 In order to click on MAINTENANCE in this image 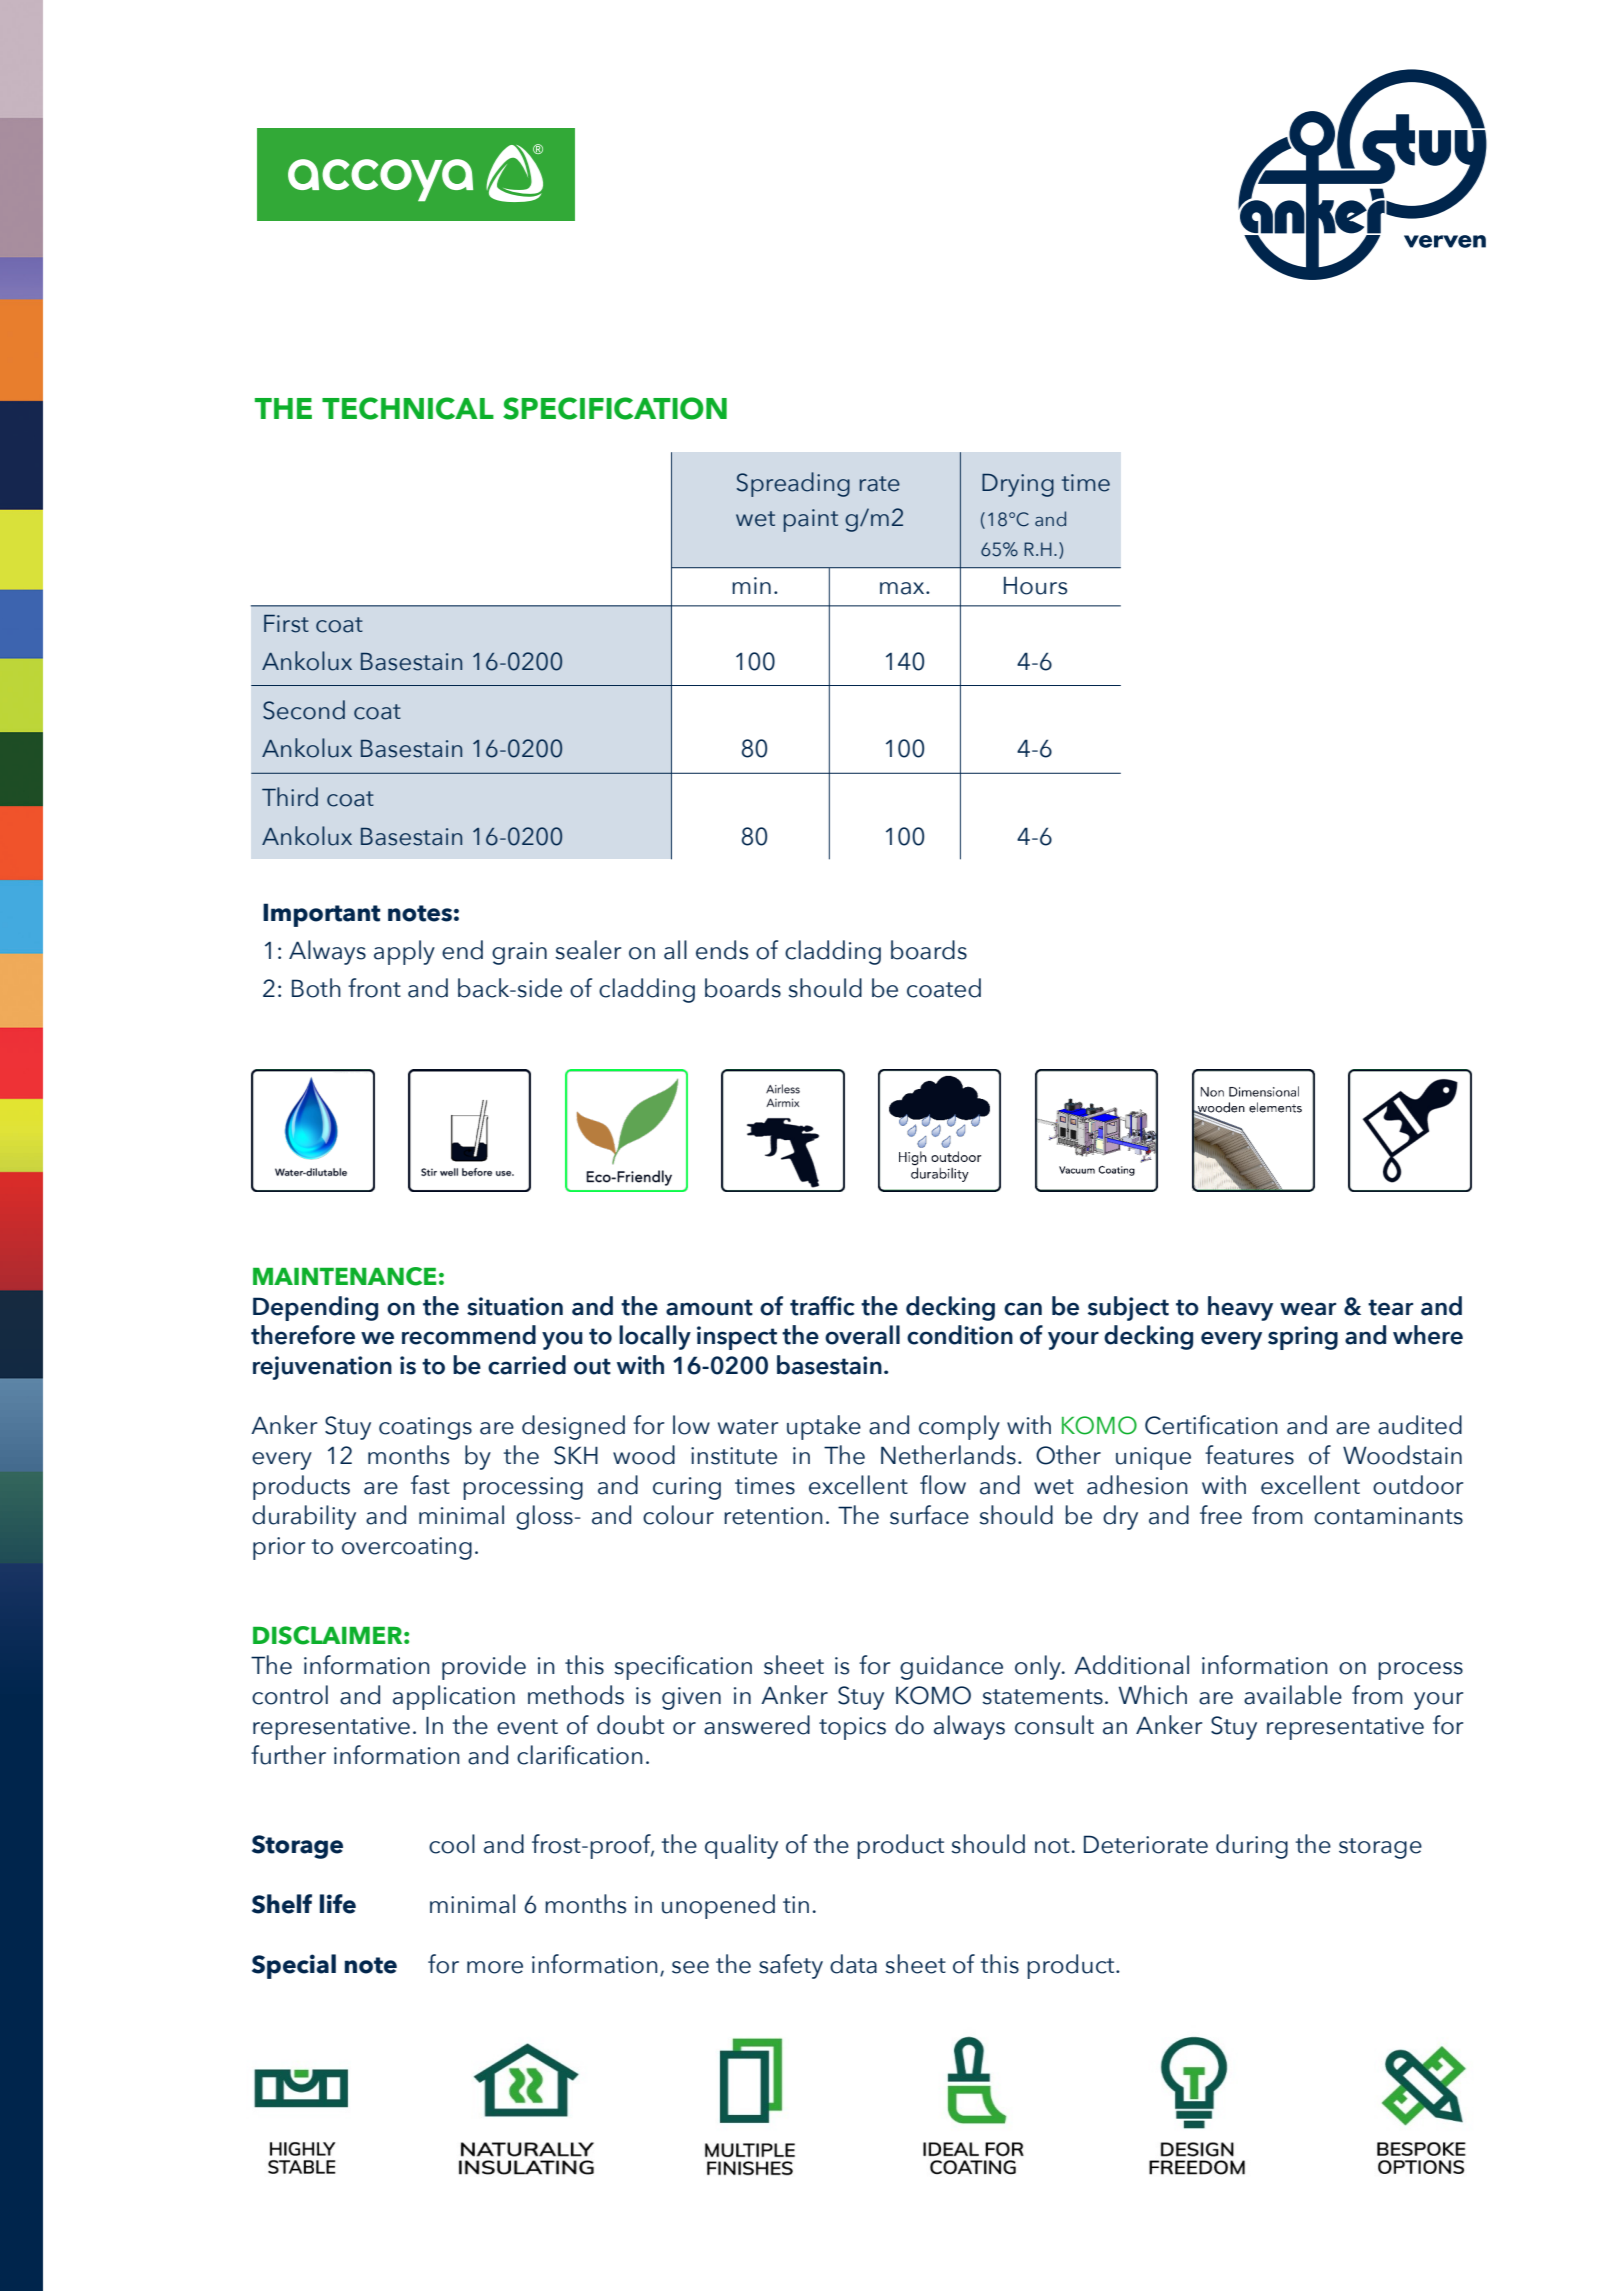, I will do `click(345, 1276)`.
